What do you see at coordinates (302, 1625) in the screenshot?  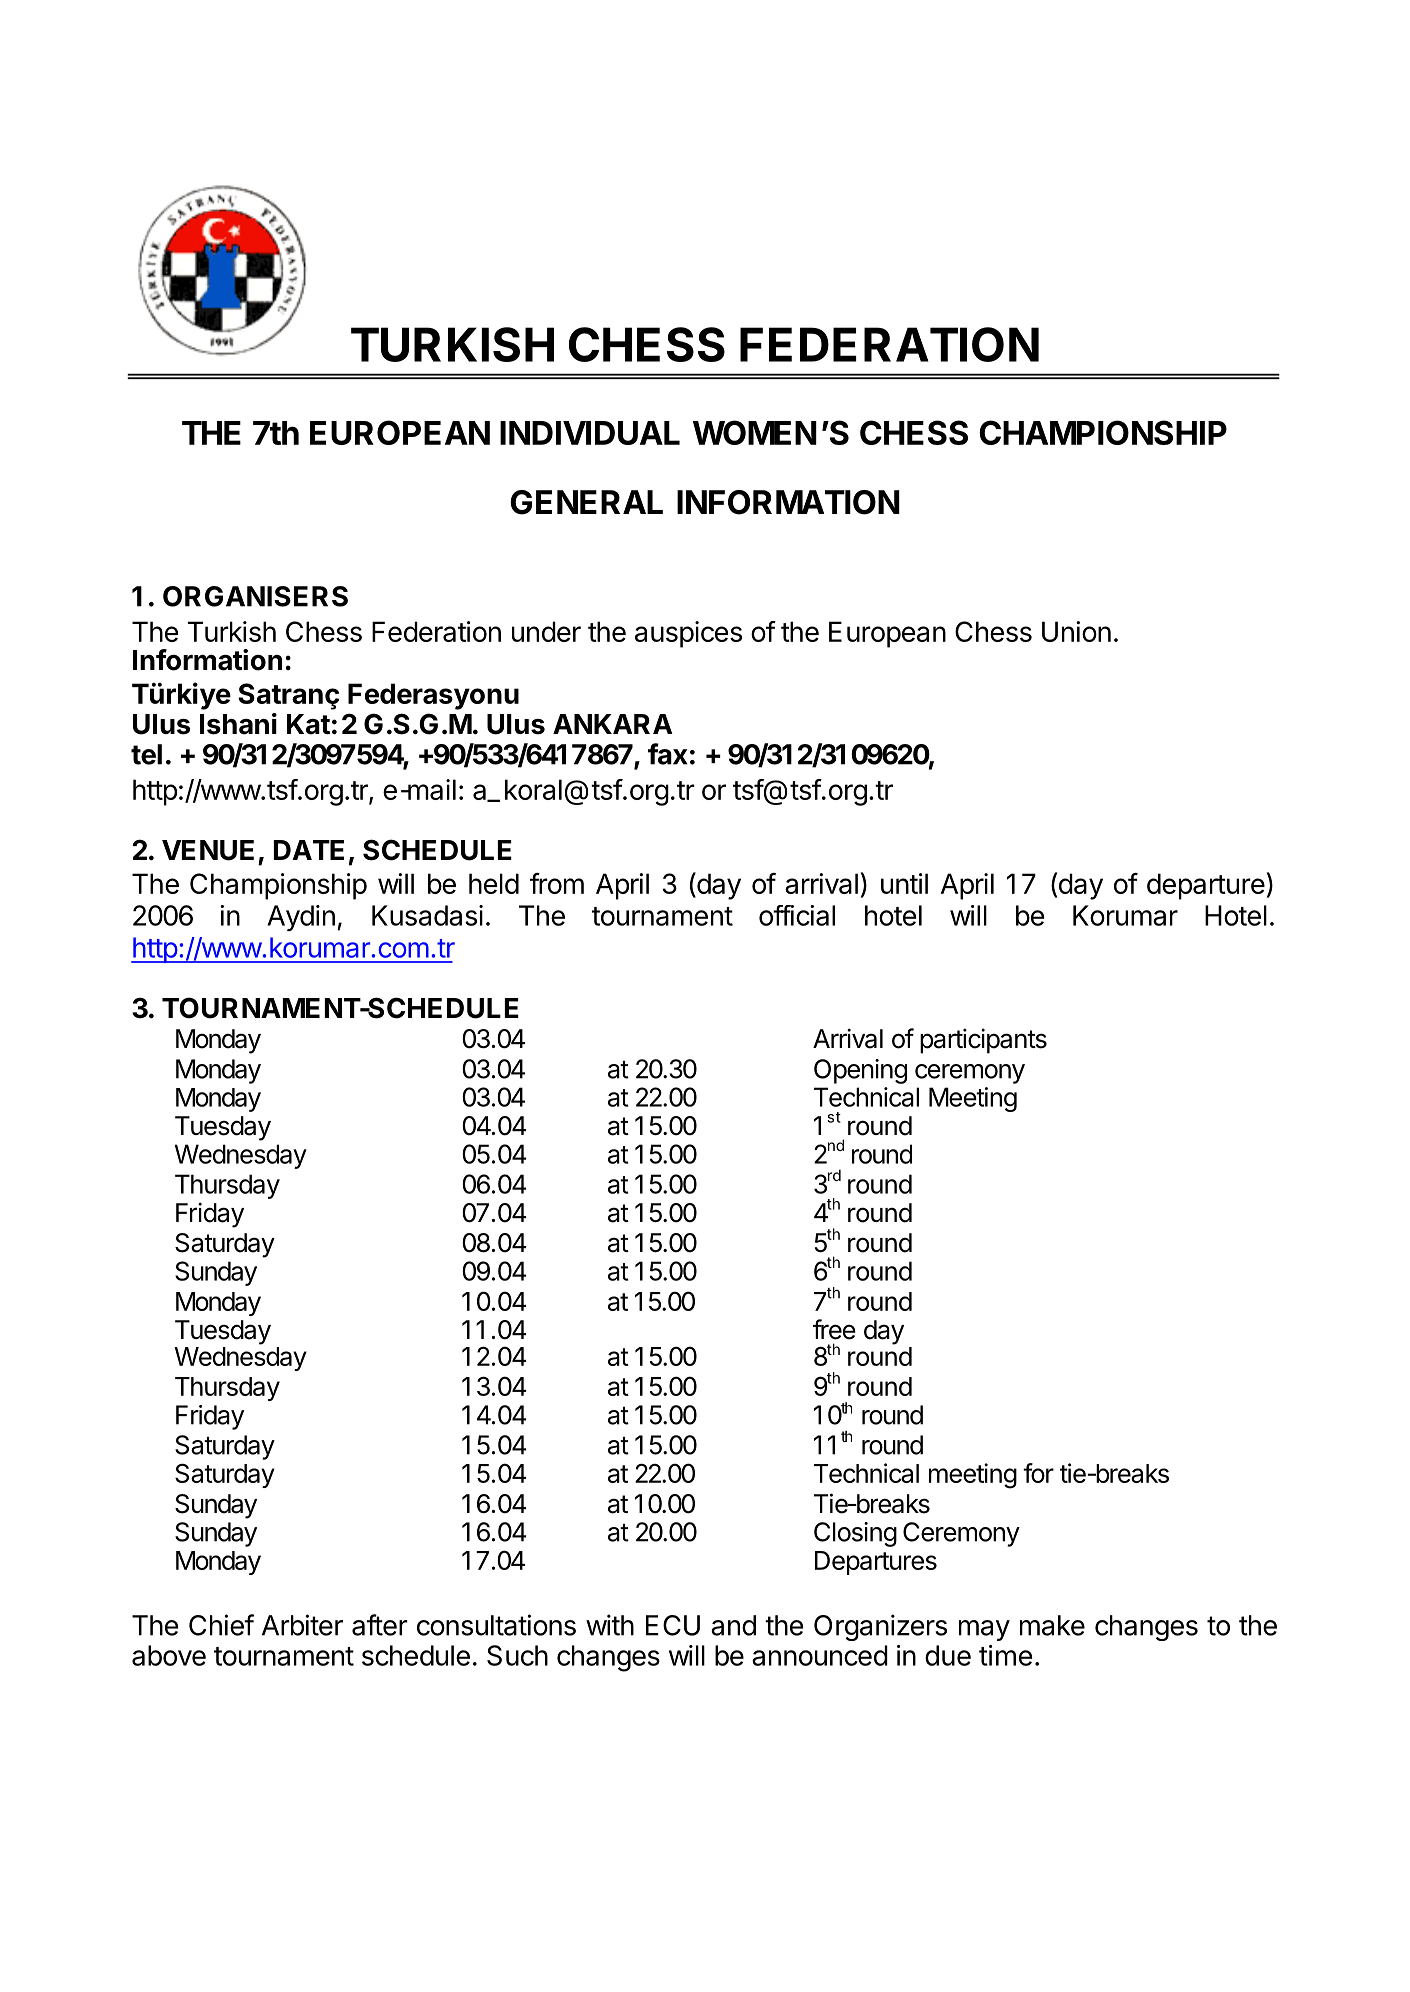 I see `Arbiter` at bounding box center [302, 1625].
